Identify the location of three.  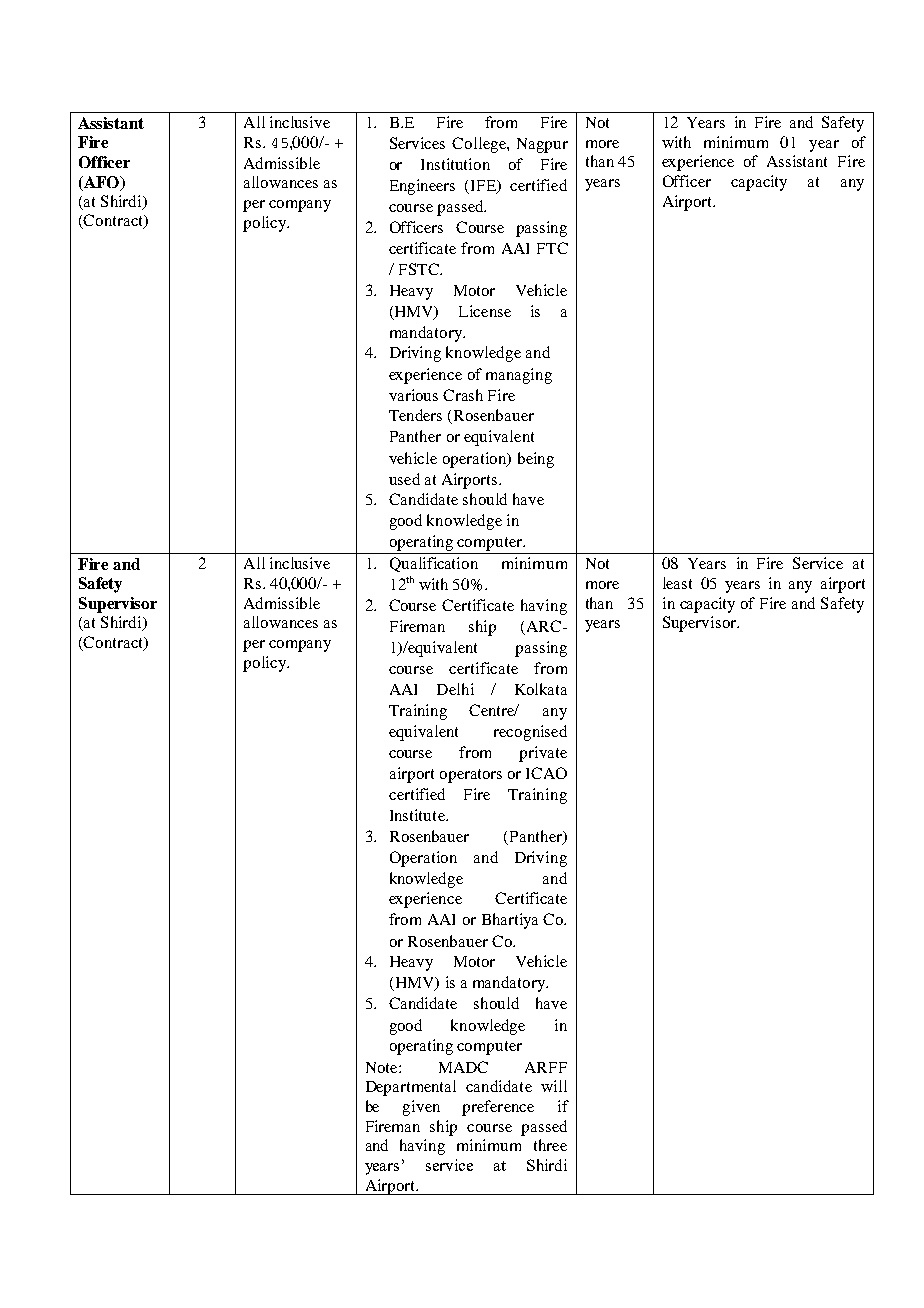
(550, 1145).
